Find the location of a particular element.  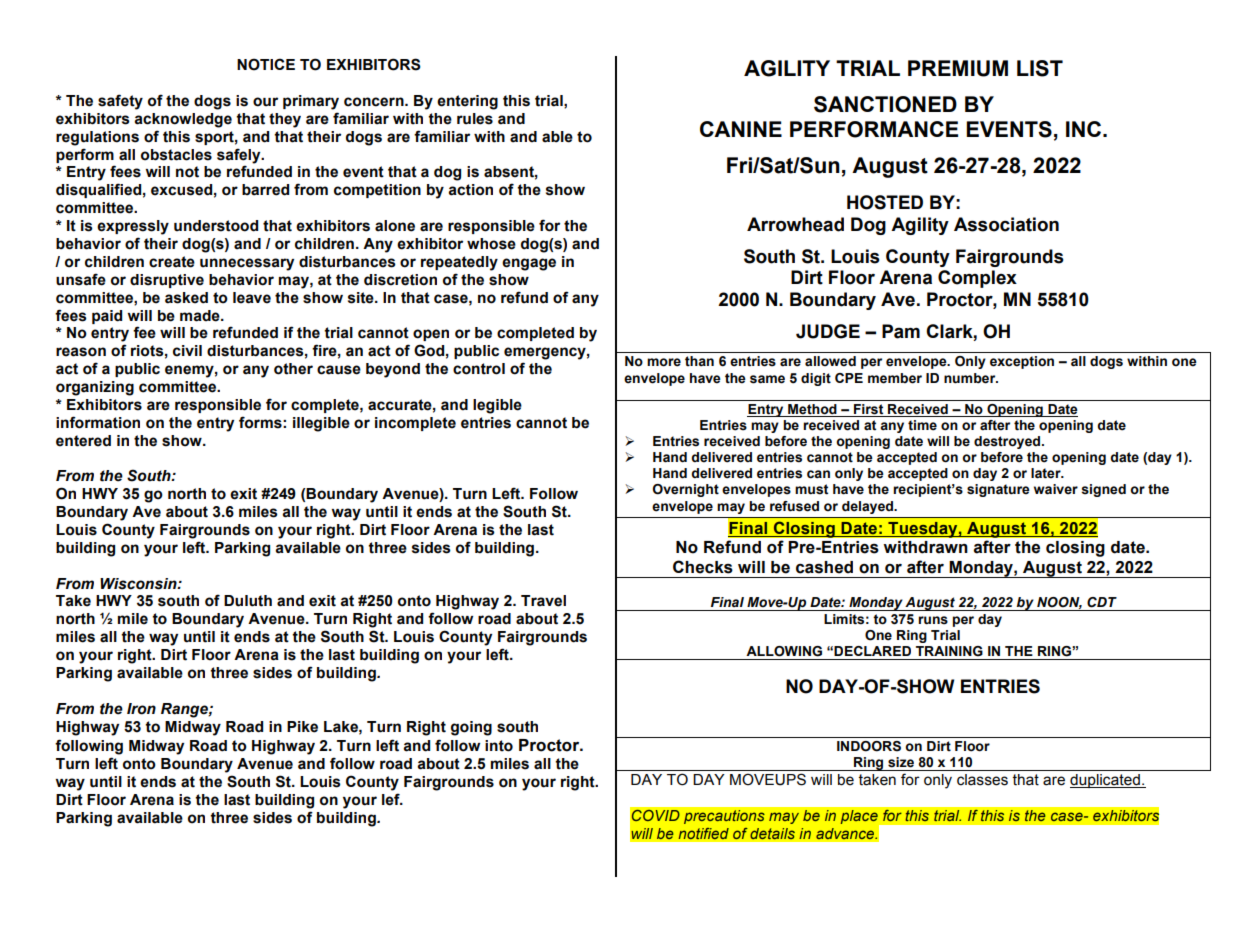

Pike is located at coordinates (302, 727).
